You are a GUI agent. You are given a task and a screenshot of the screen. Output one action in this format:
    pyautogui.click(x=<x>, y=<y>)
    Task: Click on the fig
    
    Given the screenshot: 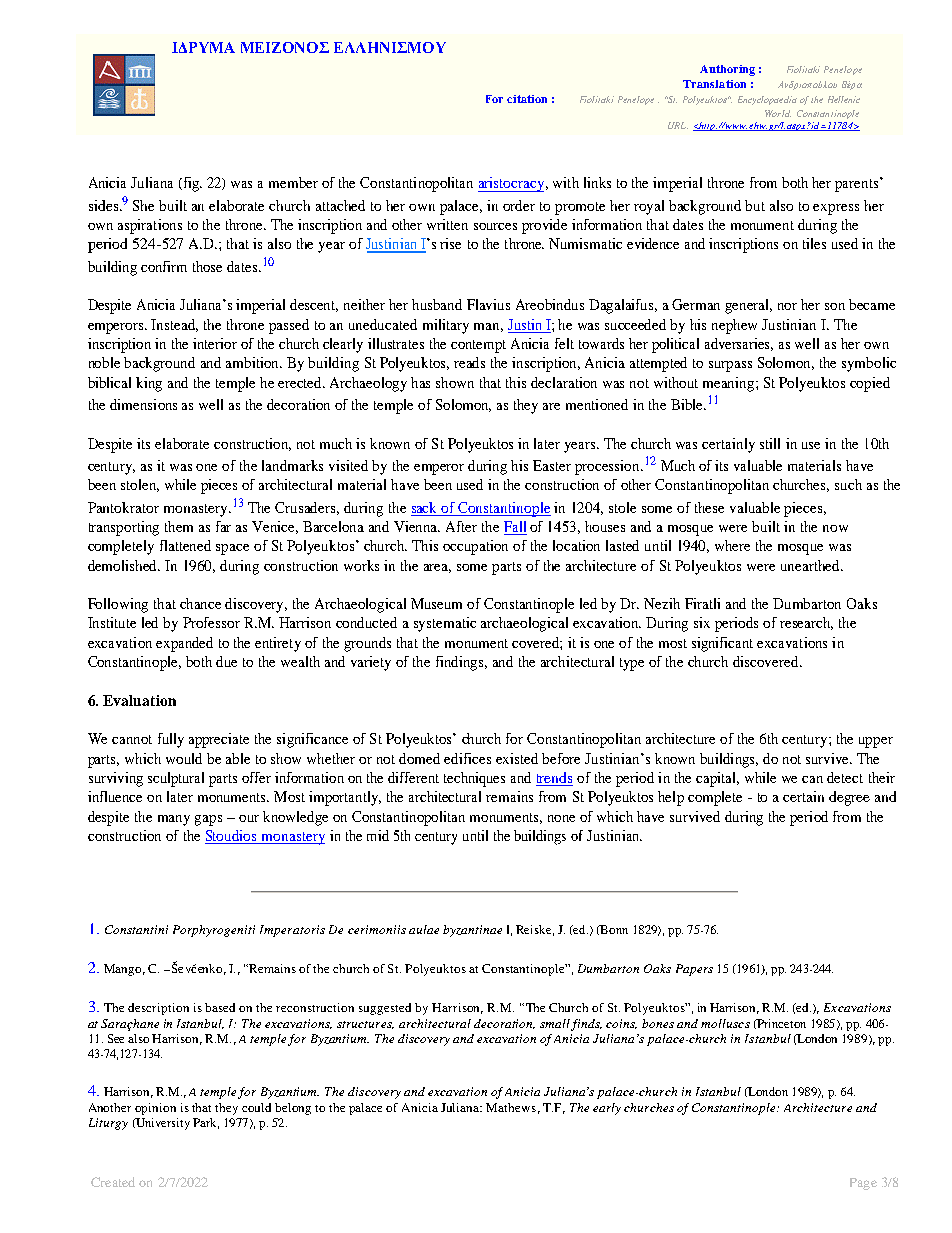 What is the action you would take?
    pyautogui.click(x=191, y=184)
